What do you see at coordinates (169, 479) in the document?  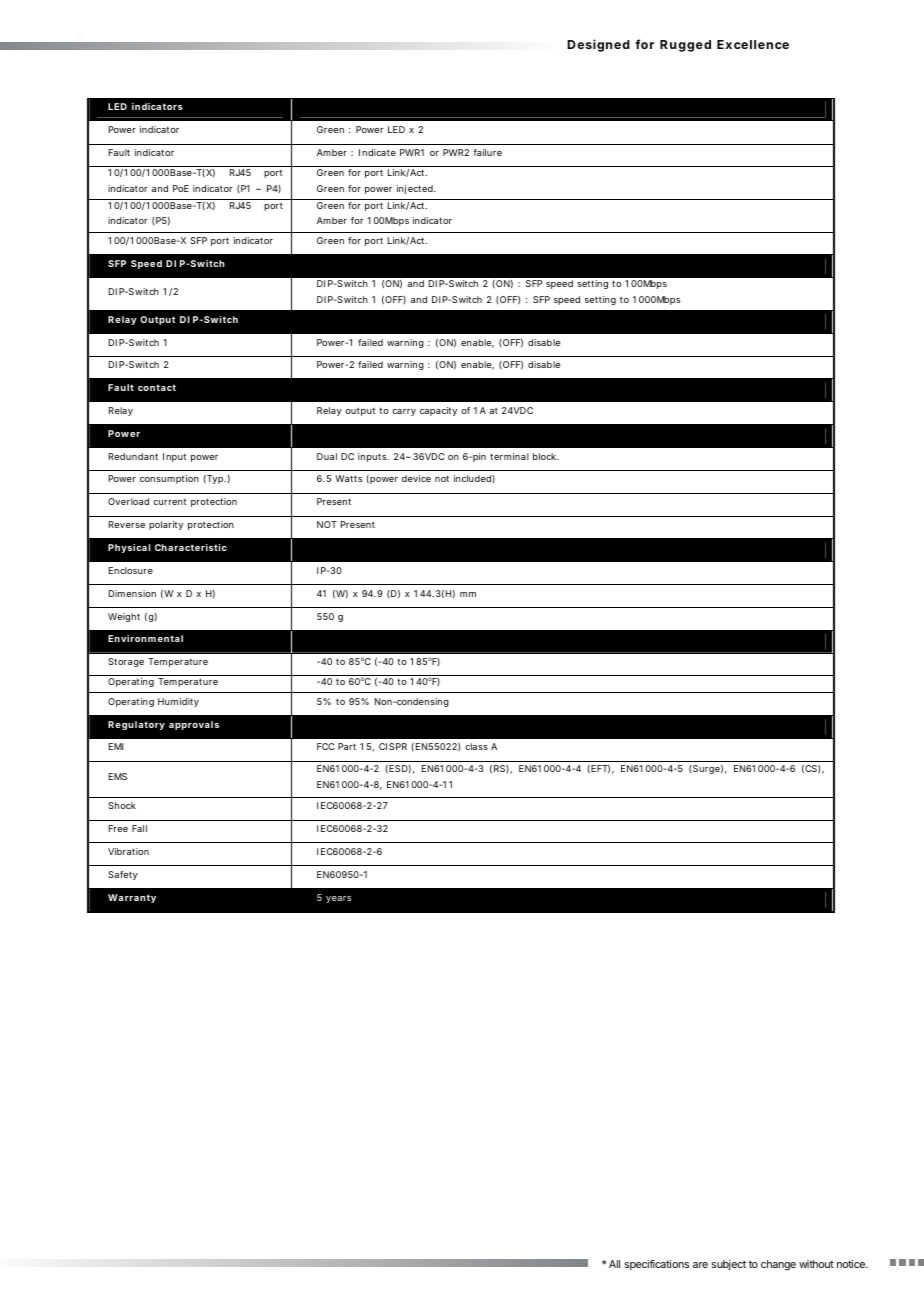 I see `consumption` at bounding box center [169, 479].
